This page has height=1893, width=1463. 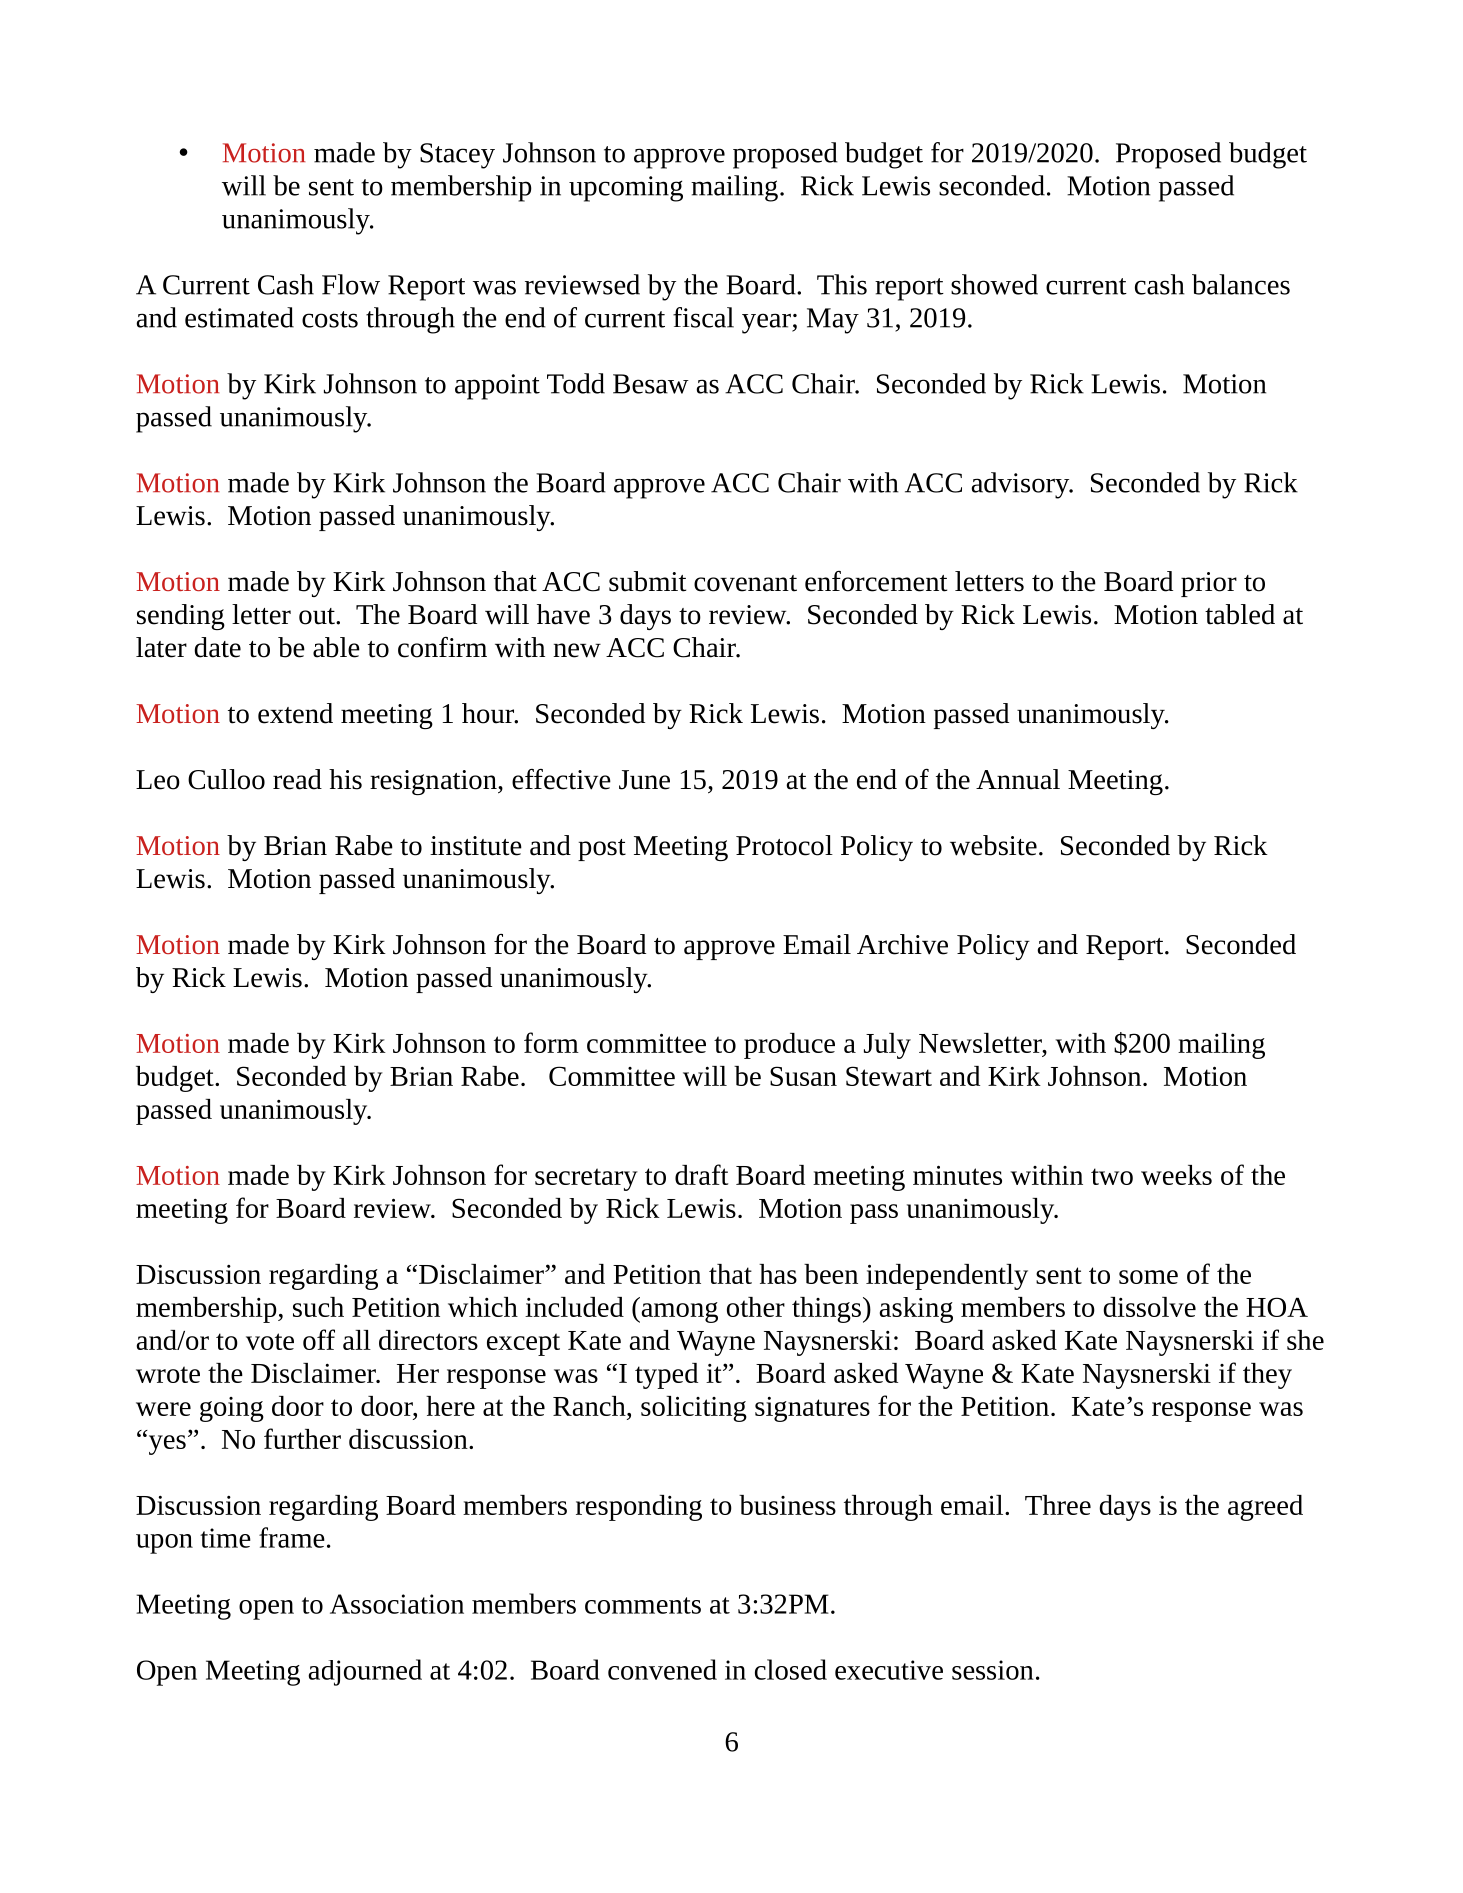 What do you see at coordinates (295, 713) in the page?
I see `extend` at bounding box center [295, 713].
